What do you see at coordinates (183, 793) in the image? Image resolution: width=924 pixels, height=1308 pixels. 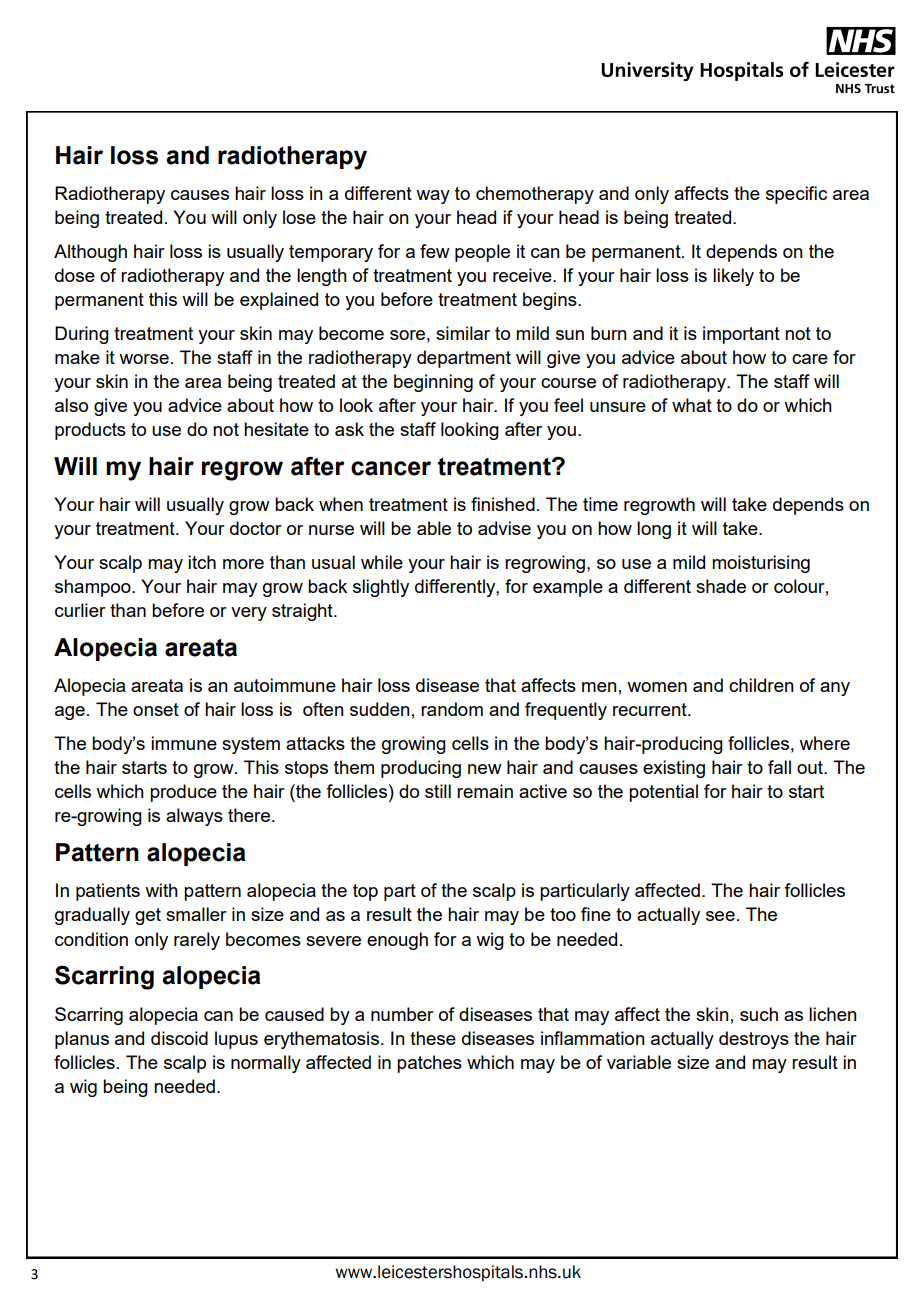 I see `produce` at bounding box center [183, 793].
